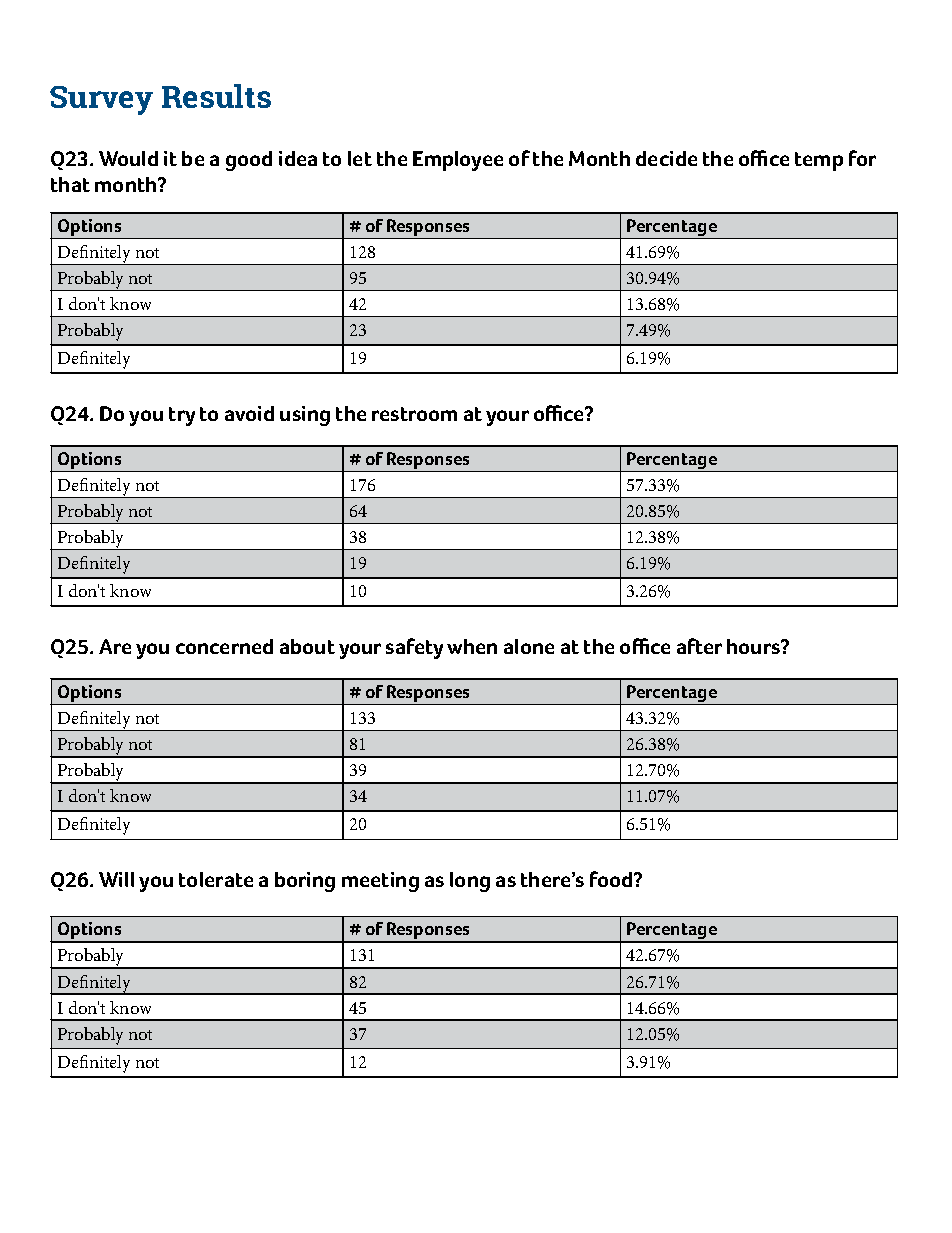 The width and height of the screenshot is (952, 1233). What do you see at coordinates (216, 96) in the screenshot?
I see `Results` at bounding box center [216, 96].
